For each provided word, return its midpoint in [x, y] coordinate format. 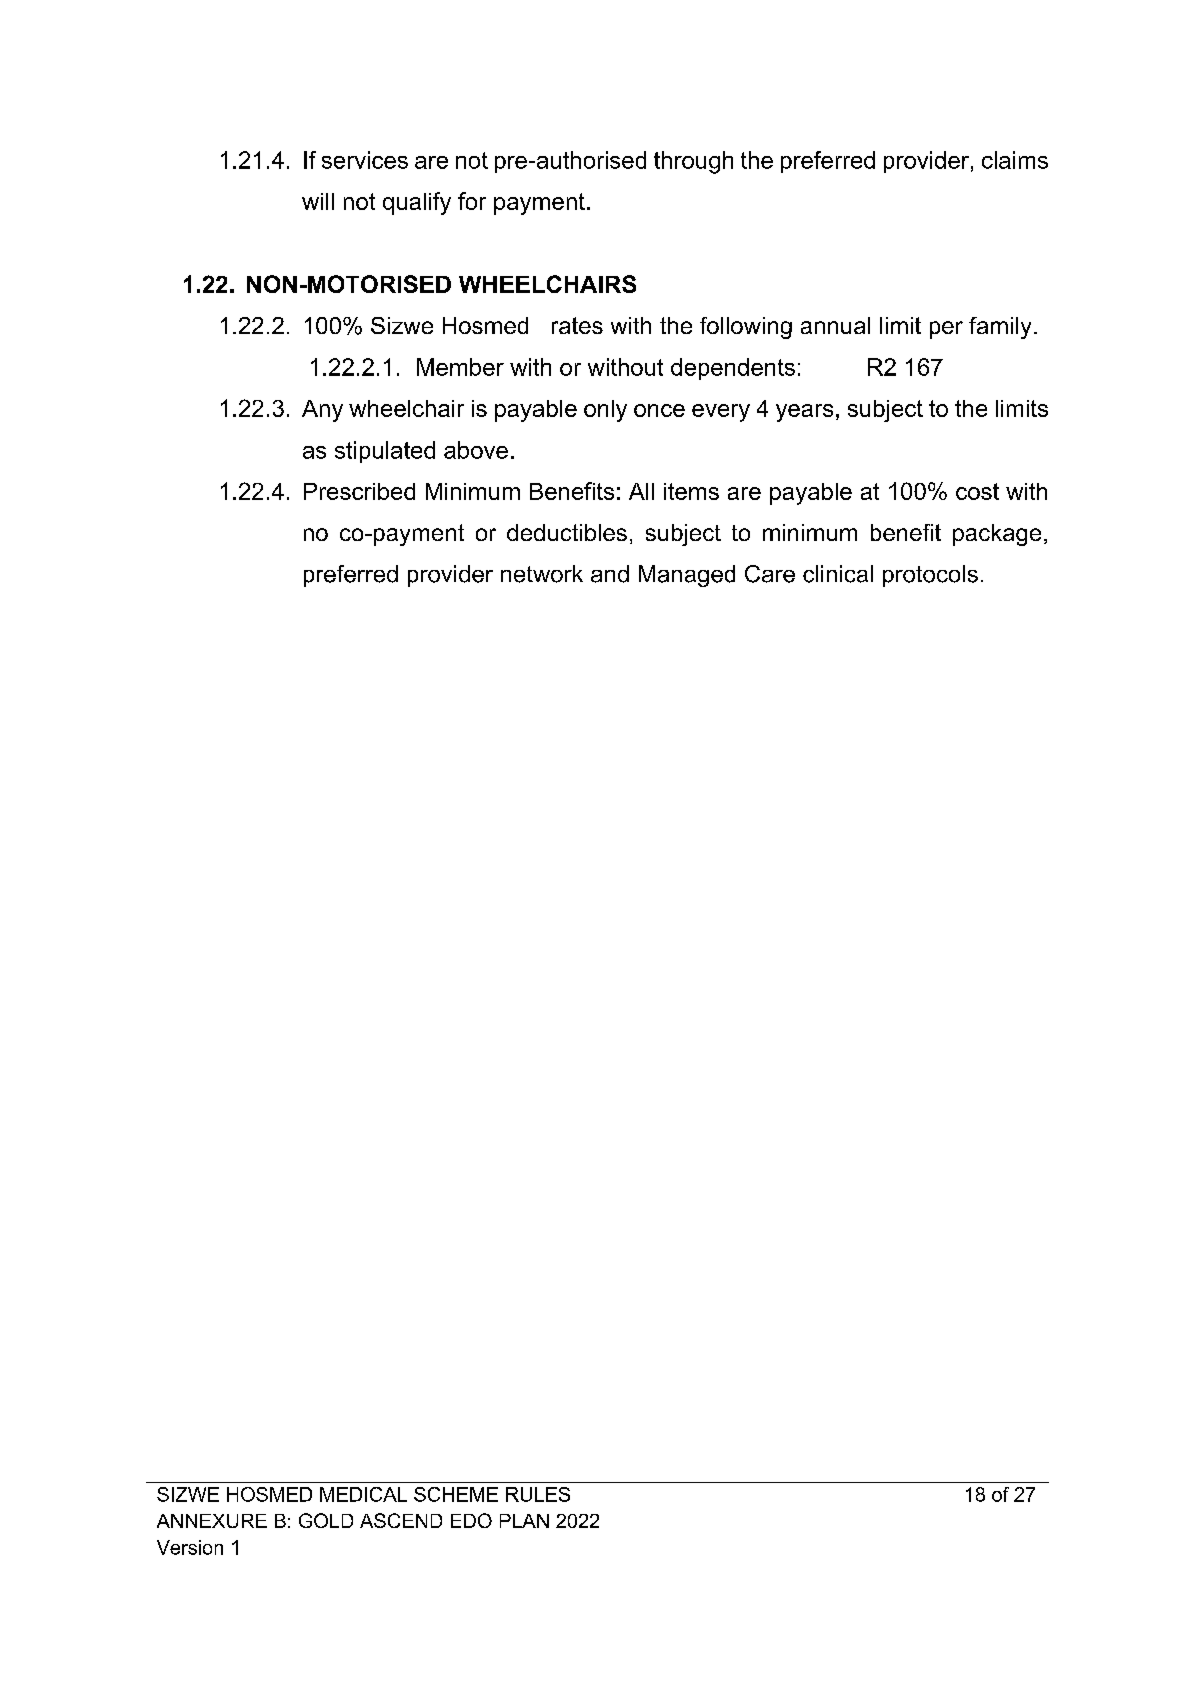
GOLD [326, 1520]
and [610, 574]
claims [1015, 160]
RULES [538, 1494]
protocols [930, 576]
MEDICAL [363, 1494]
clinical [838, 574]
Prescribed [359, 491]
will [318, 201]
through [693, 162]
